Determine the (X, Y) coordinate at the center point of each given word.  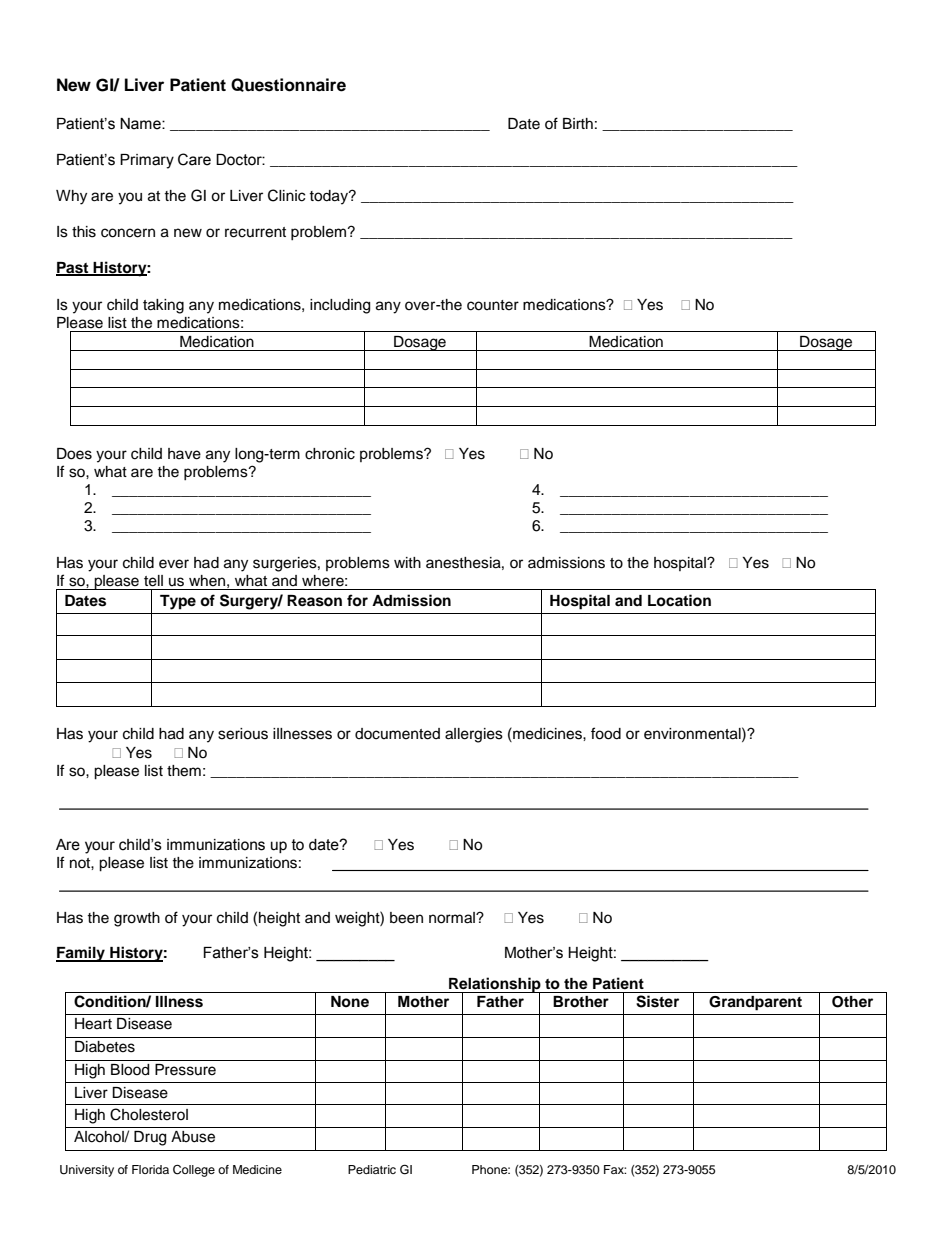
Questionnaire (288, 85)
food (606, 733)
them (184, 771)
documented (397, 734)
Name (141, 124)
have (184, 454)
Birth (578, 123)
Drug (150, 1138)
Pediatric (372, 1169)
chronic (330, 454)
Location (679, 600)
